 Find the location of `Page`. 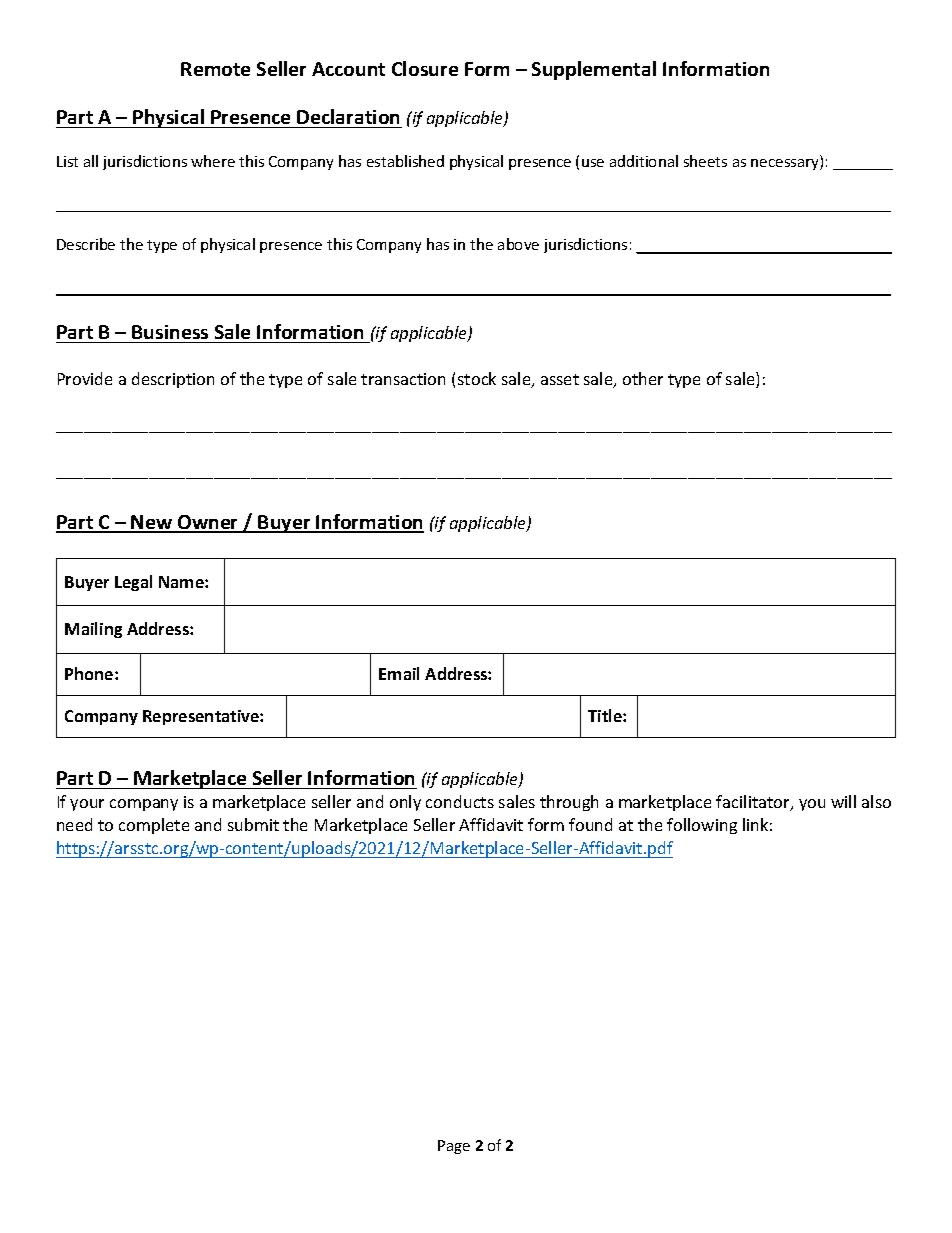

Page is located at coordinates (454, 1147).
